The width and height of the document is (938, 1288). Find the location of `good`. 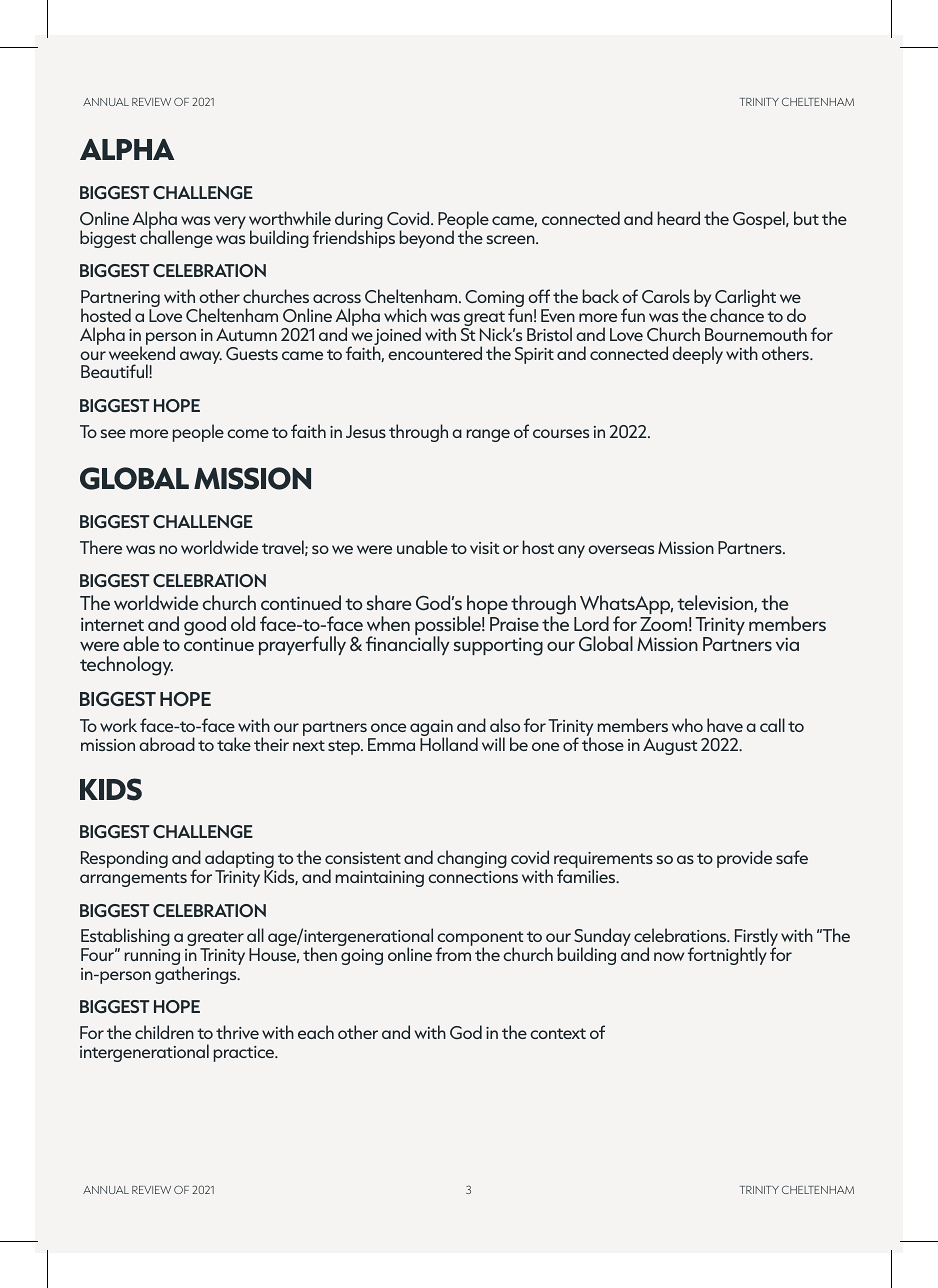

good is located at coordinates (205, 627).
